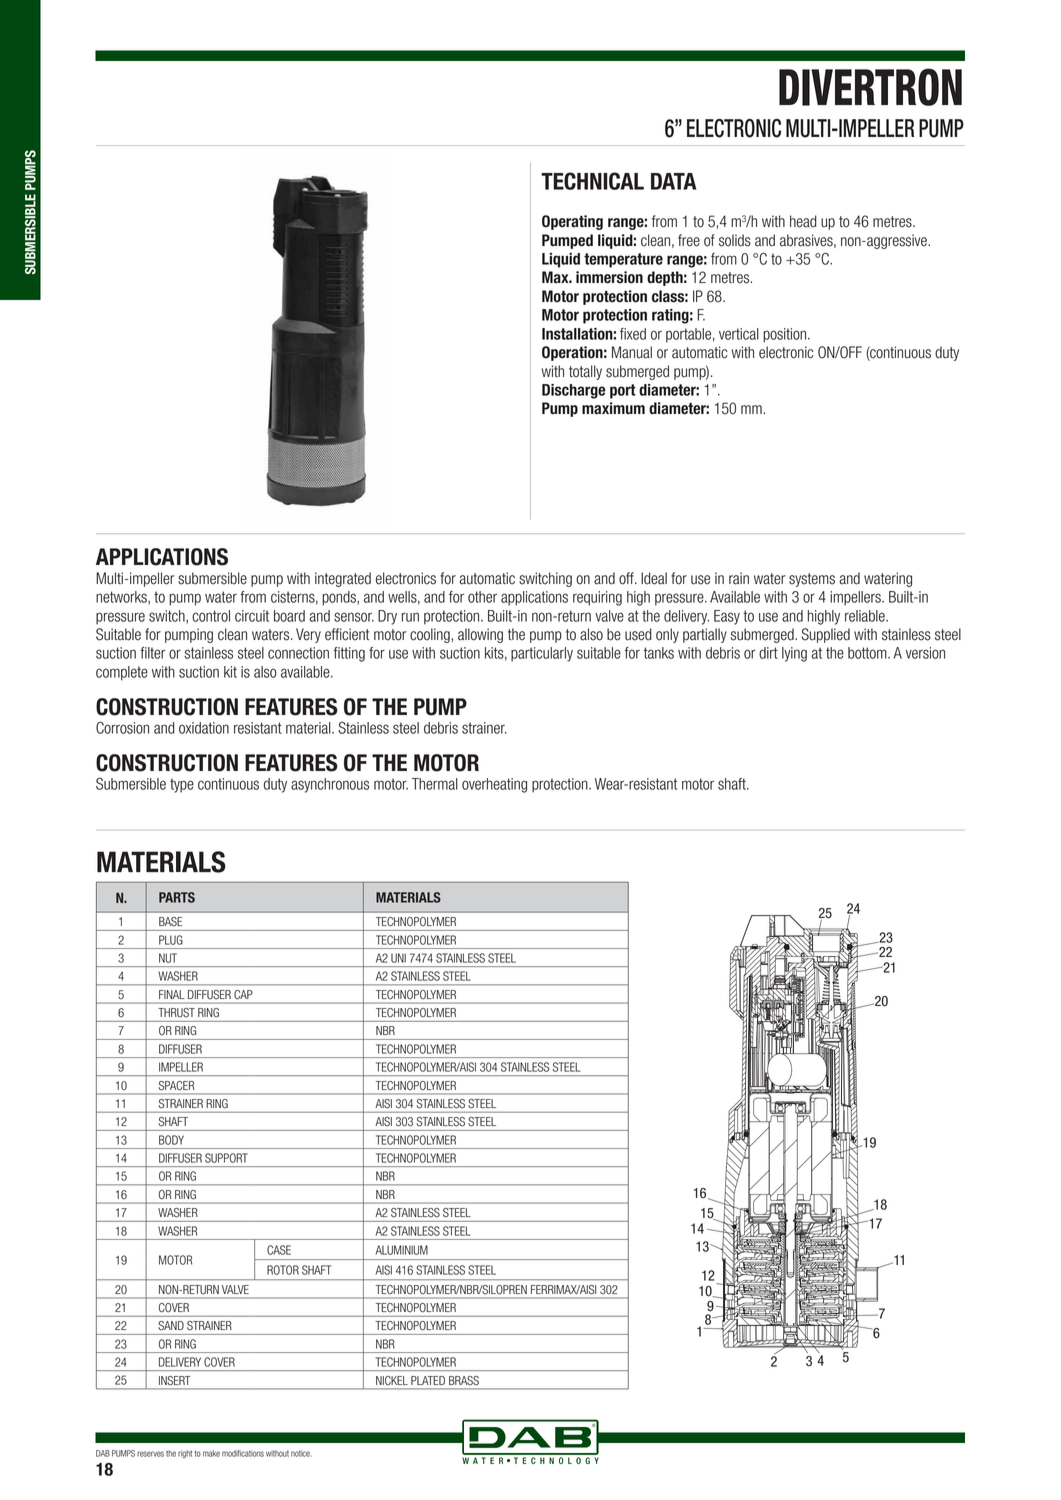  I want to click on lying, so click(794, 654).
